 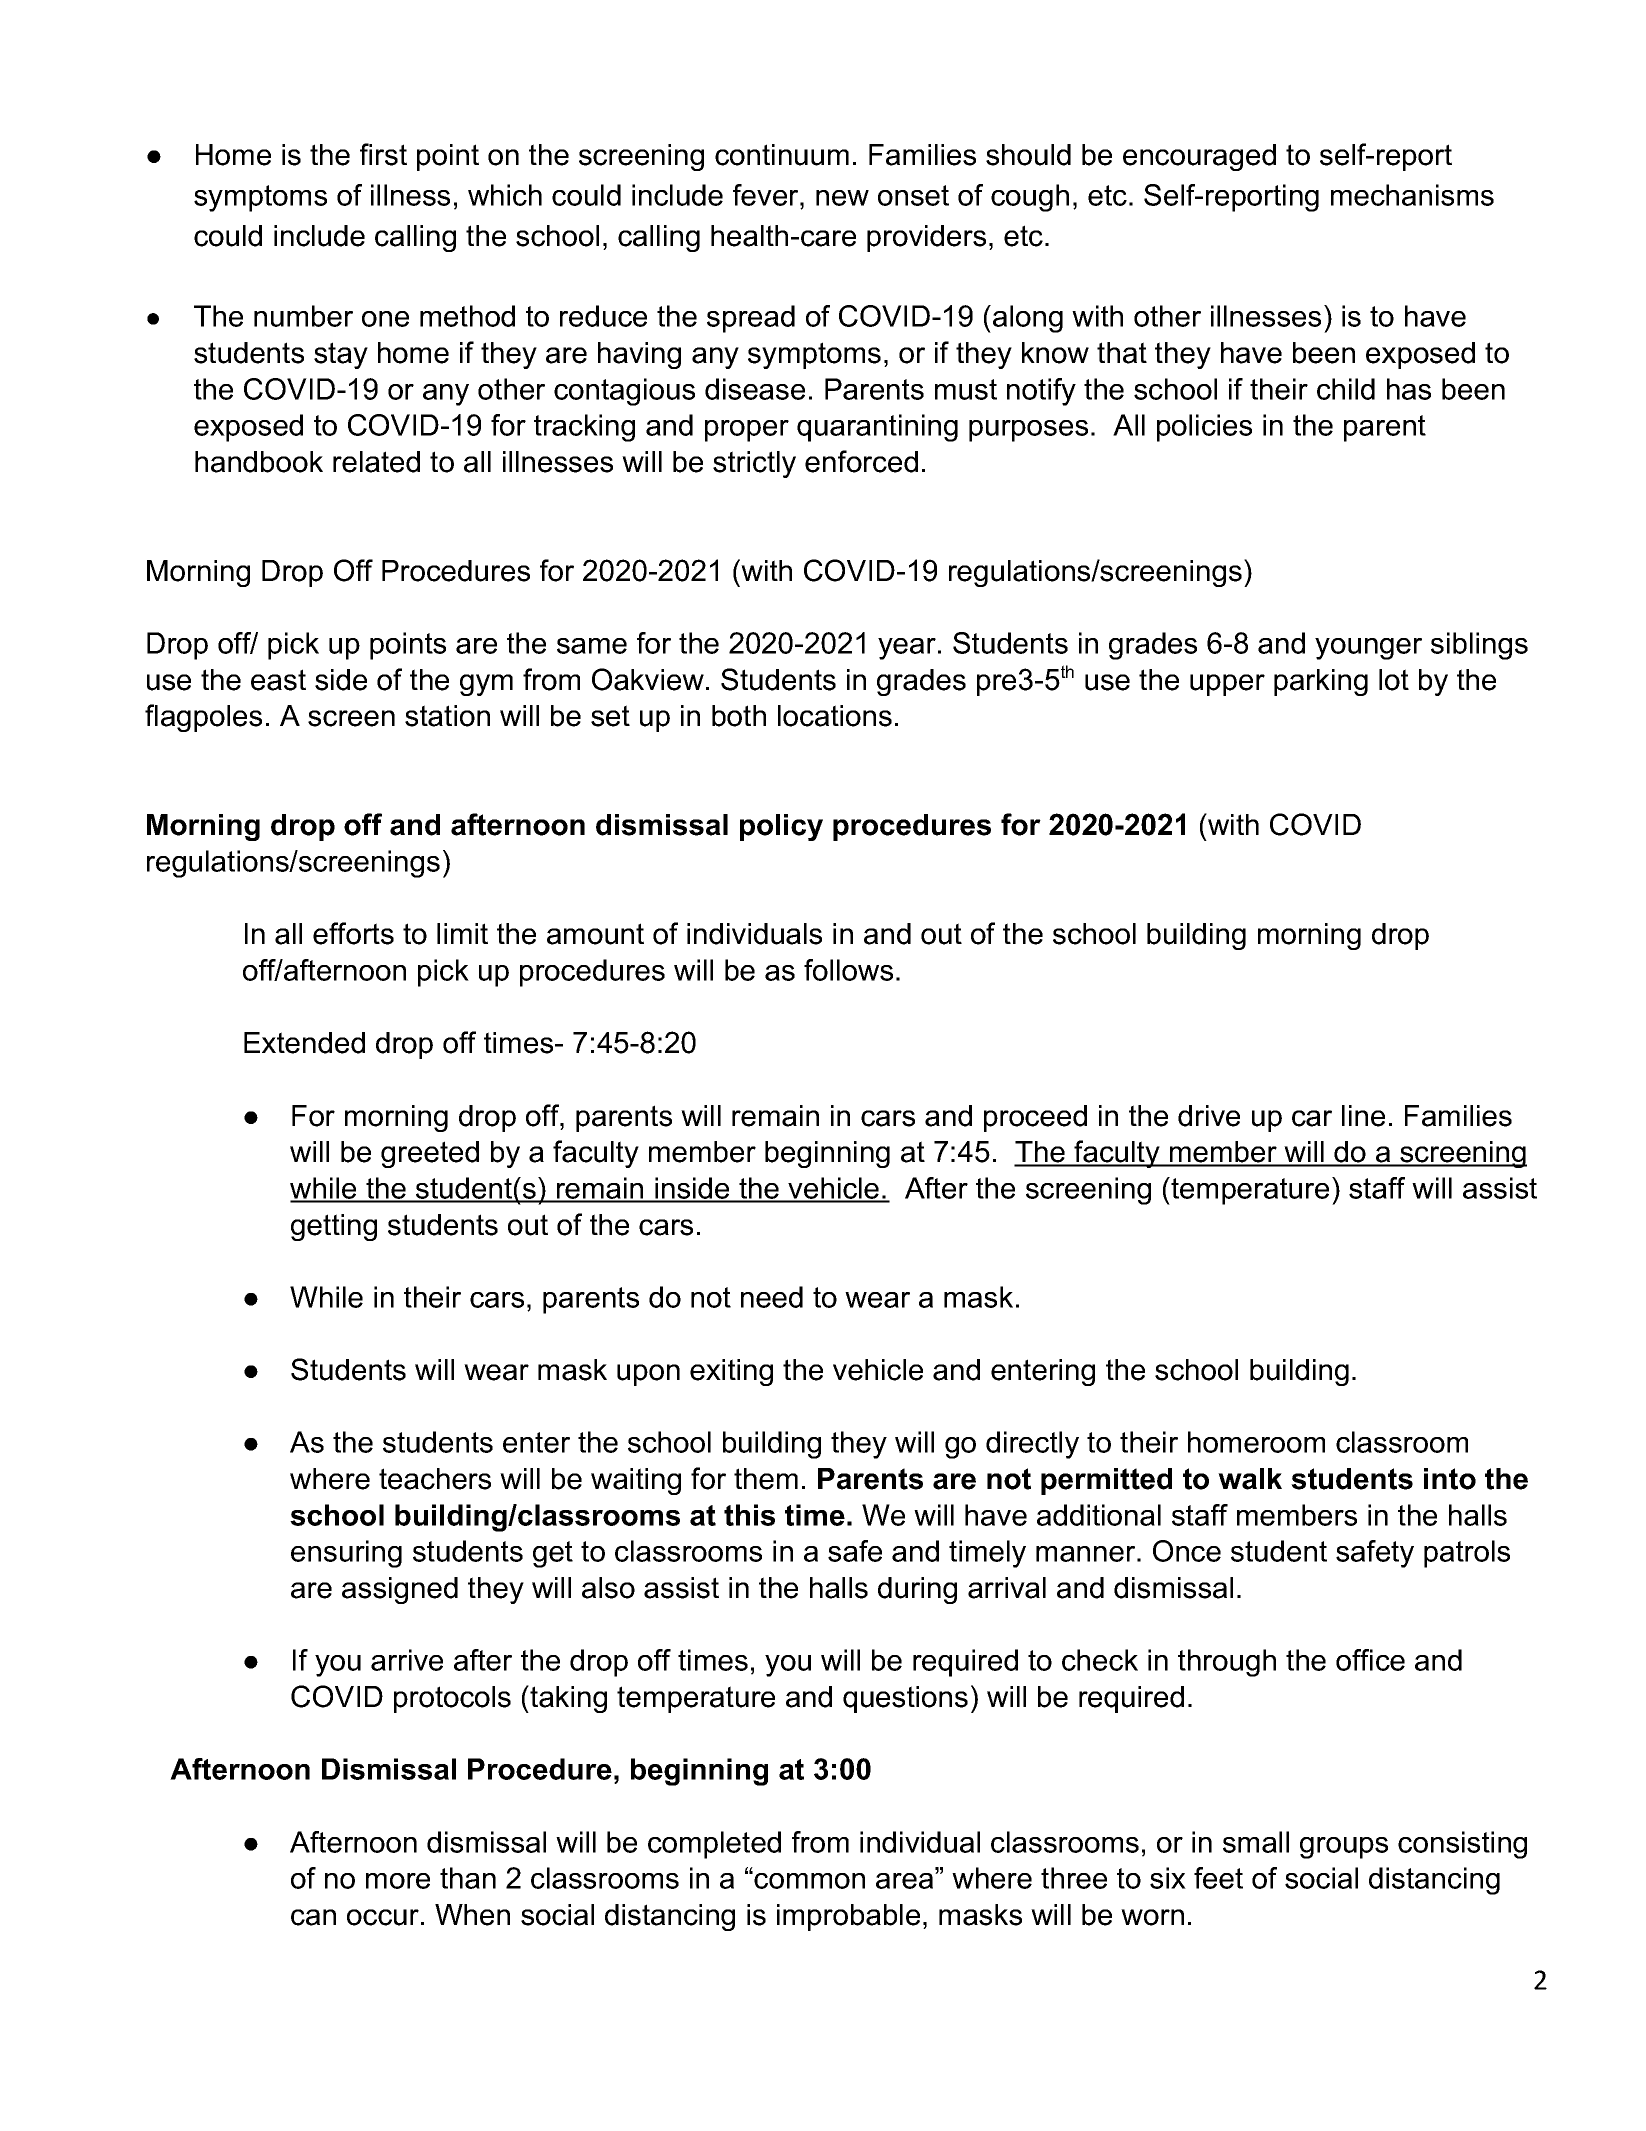 What do you see at coordinates (383, 154) in the document?
I see `first` at bounding box center [383, 154].
